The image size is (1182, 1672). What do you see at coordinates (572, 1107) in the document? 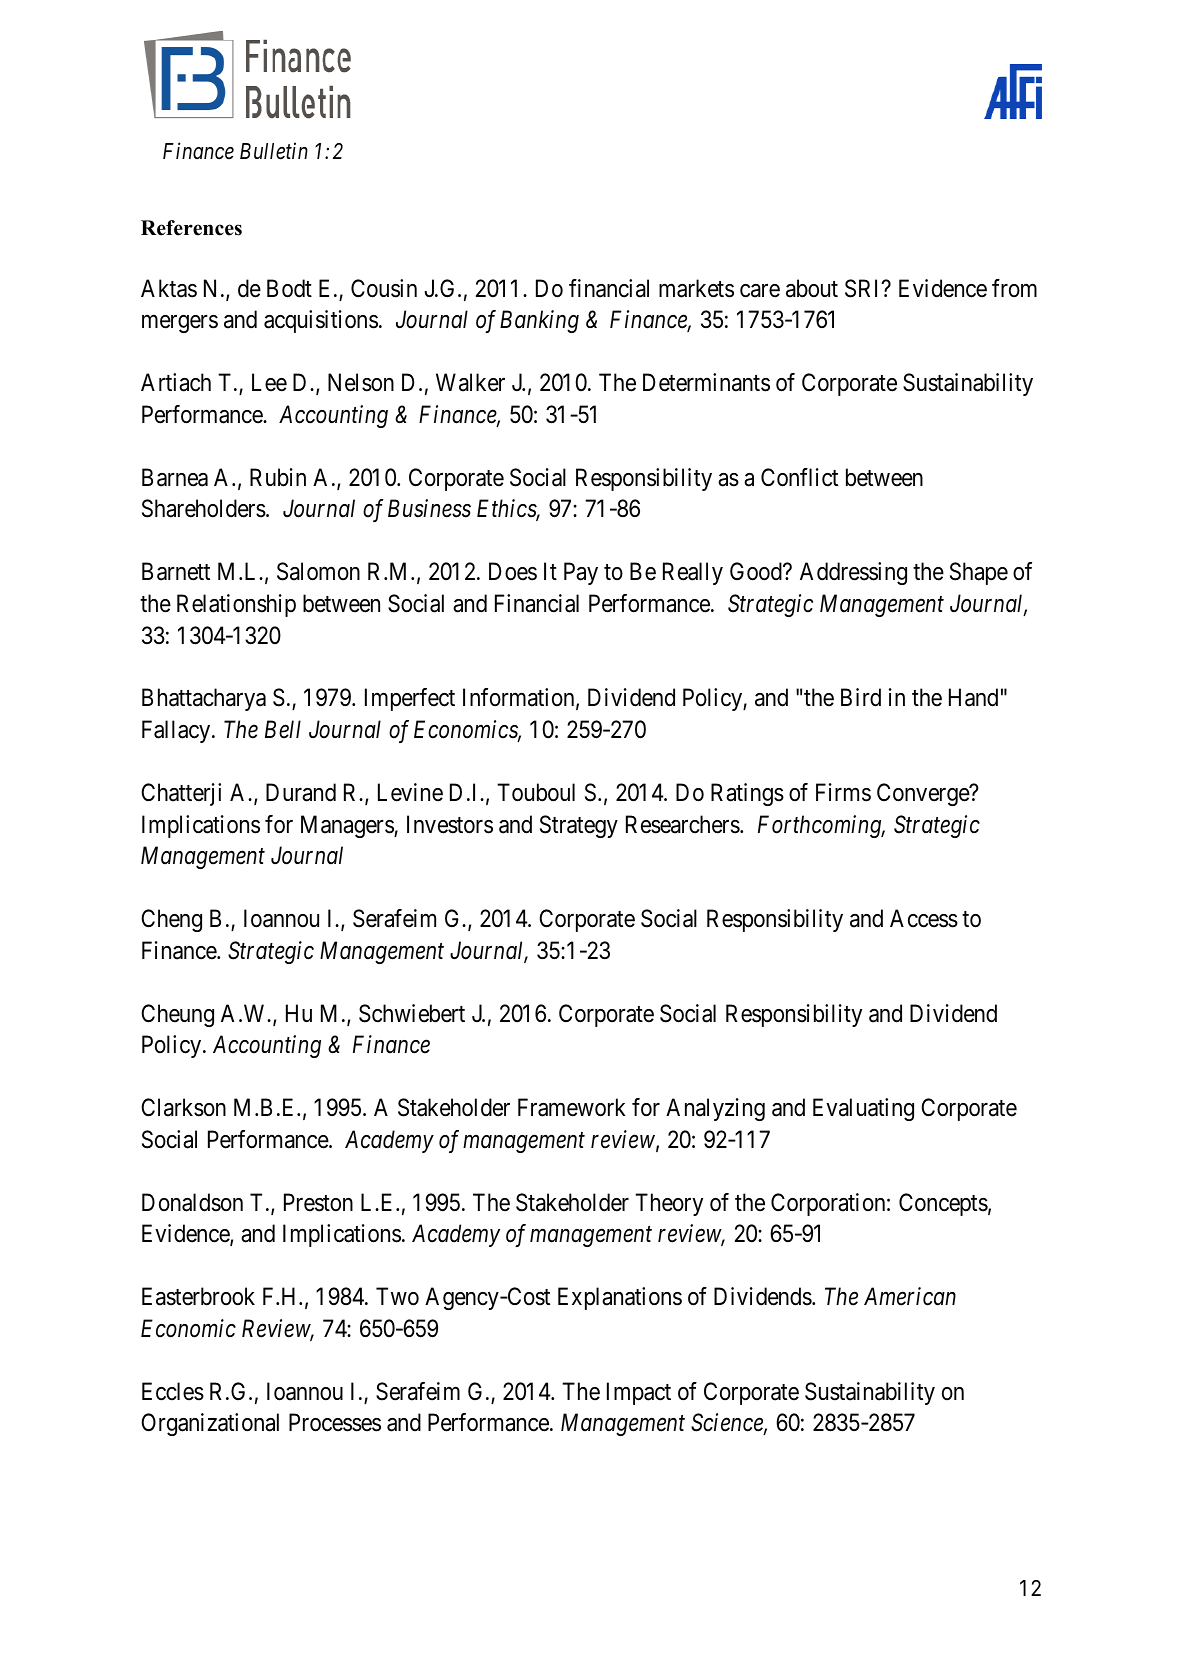
I see `Framework` at bounding box center [572, 1107].
